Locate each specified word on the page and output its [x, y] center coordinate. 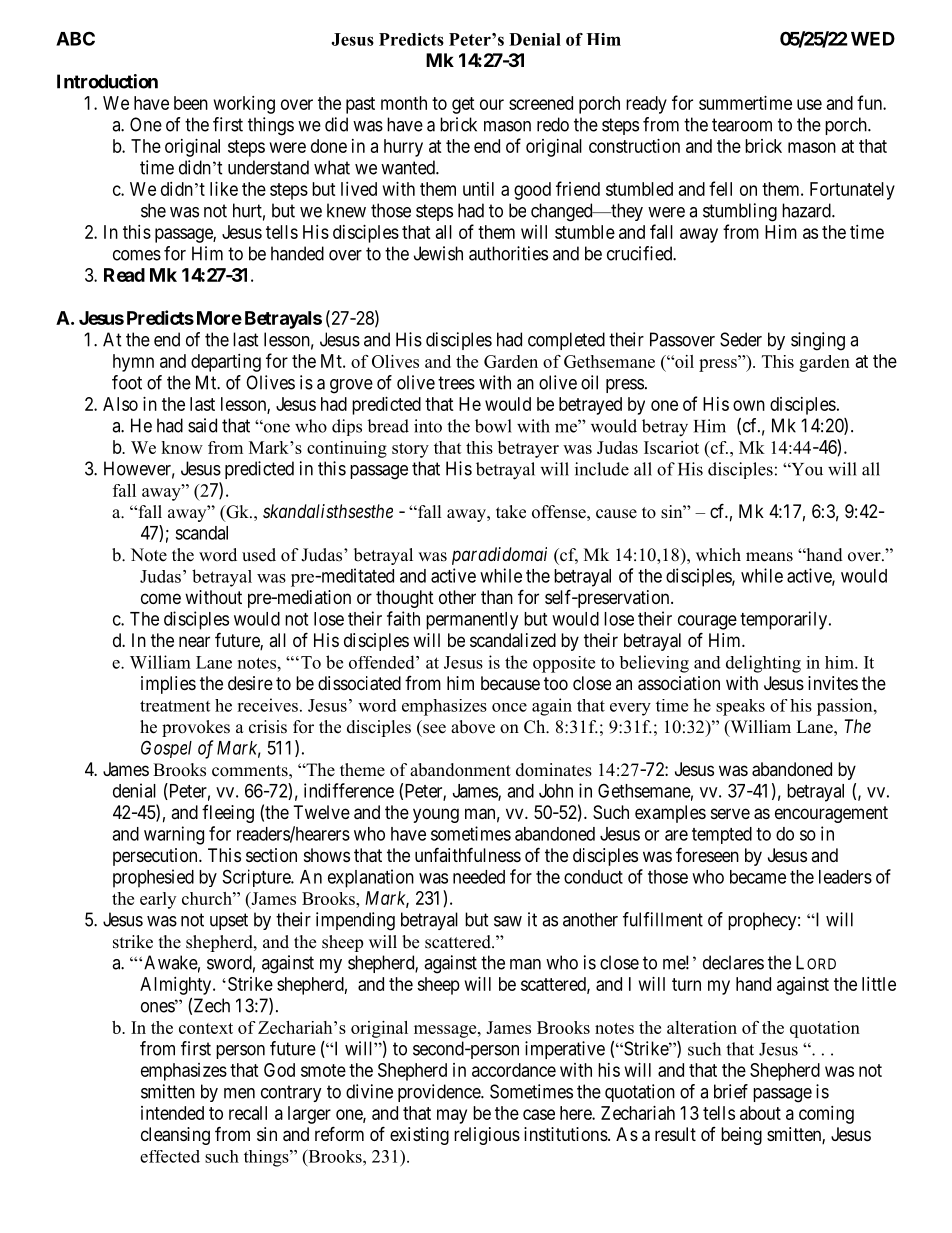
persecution [156, 857]
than [497, 597]
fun [870, 102]
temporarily [785, 620]
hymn [133, 363]
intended [172, 1113]
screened [541, 103]
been [191, 103]
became [758, 877]
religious [487, 1136]
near [194, 642]
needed [479, 877]
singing [818, 341]
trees [456, 383]
